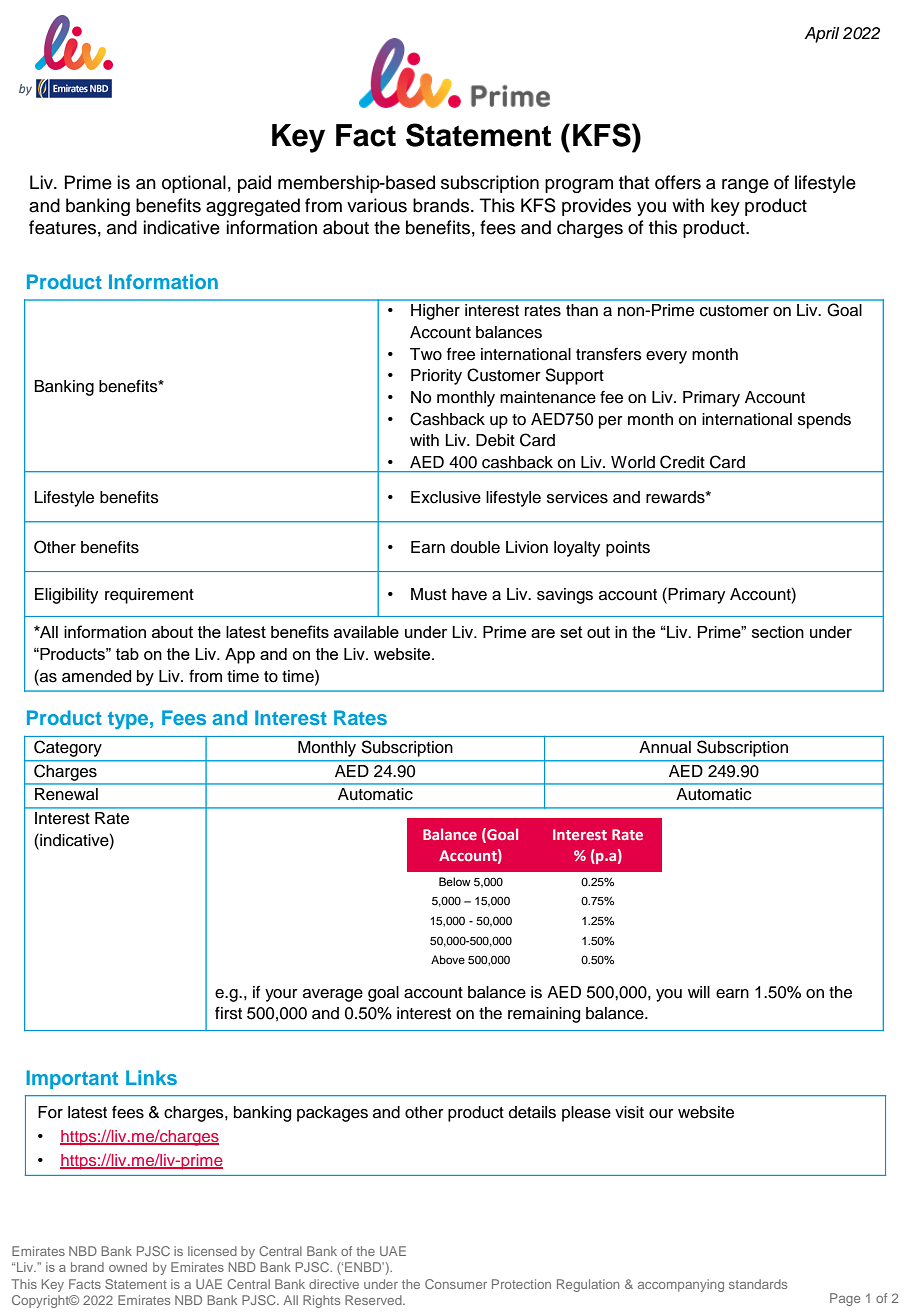 This screenshot has width=911, height=1316. What do you see at coordinates (456, 1284) in the screenshot?
I see `Consumer` at bounding box center [456, 1284].
